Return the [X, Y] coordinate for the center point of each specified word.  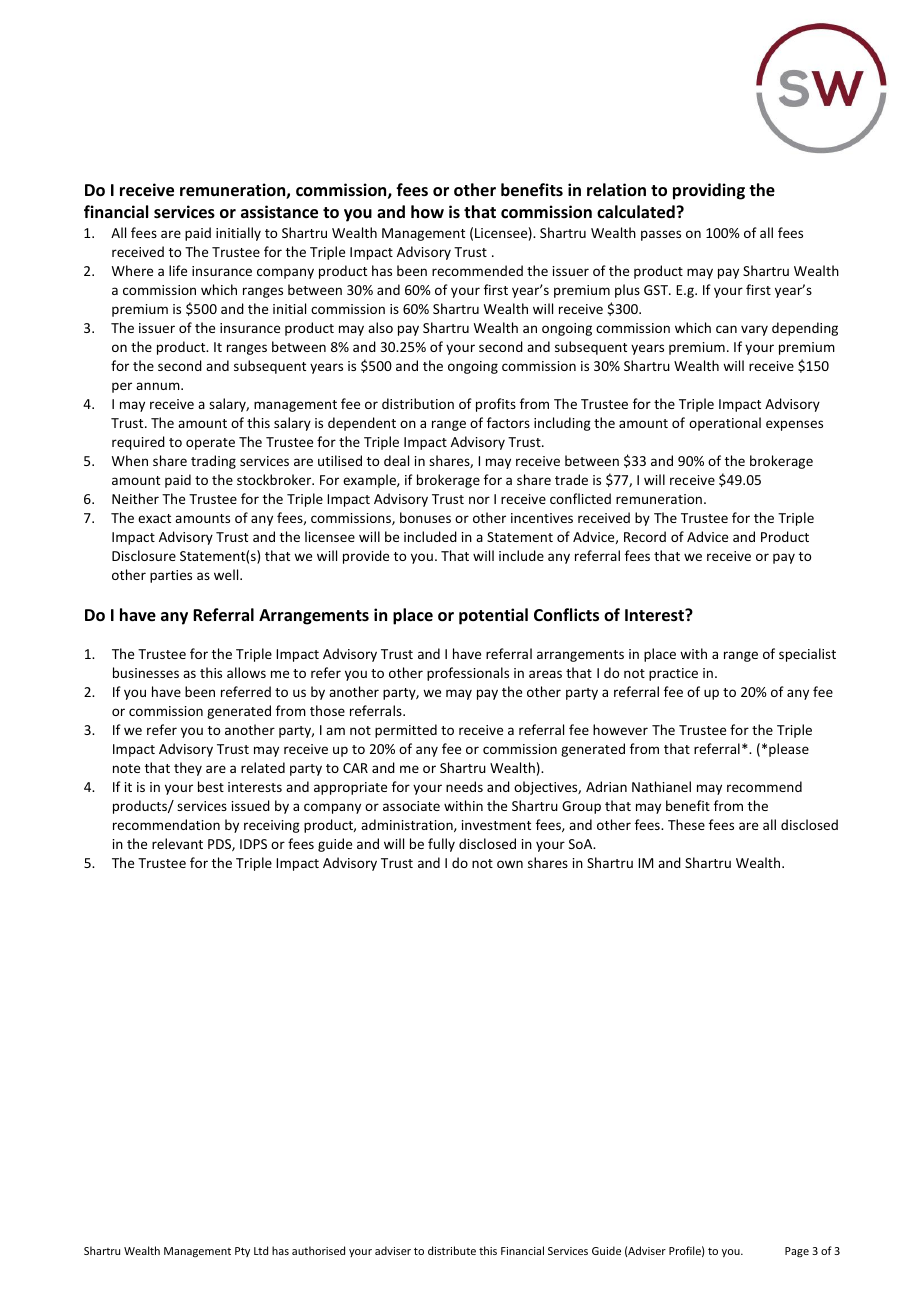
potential [493, 616]
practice [673, 674]
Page [797, 1252]
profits [496, 405]
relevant [177, 843]
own [510, 864]
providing [709, 191]
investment [496, 825]
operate [210, 444]
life [178, 270]
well [227, 574]
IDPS [253, 844]
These [686, 824]
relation [616, 190]
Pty [242, 1252]
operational [725, 424]
